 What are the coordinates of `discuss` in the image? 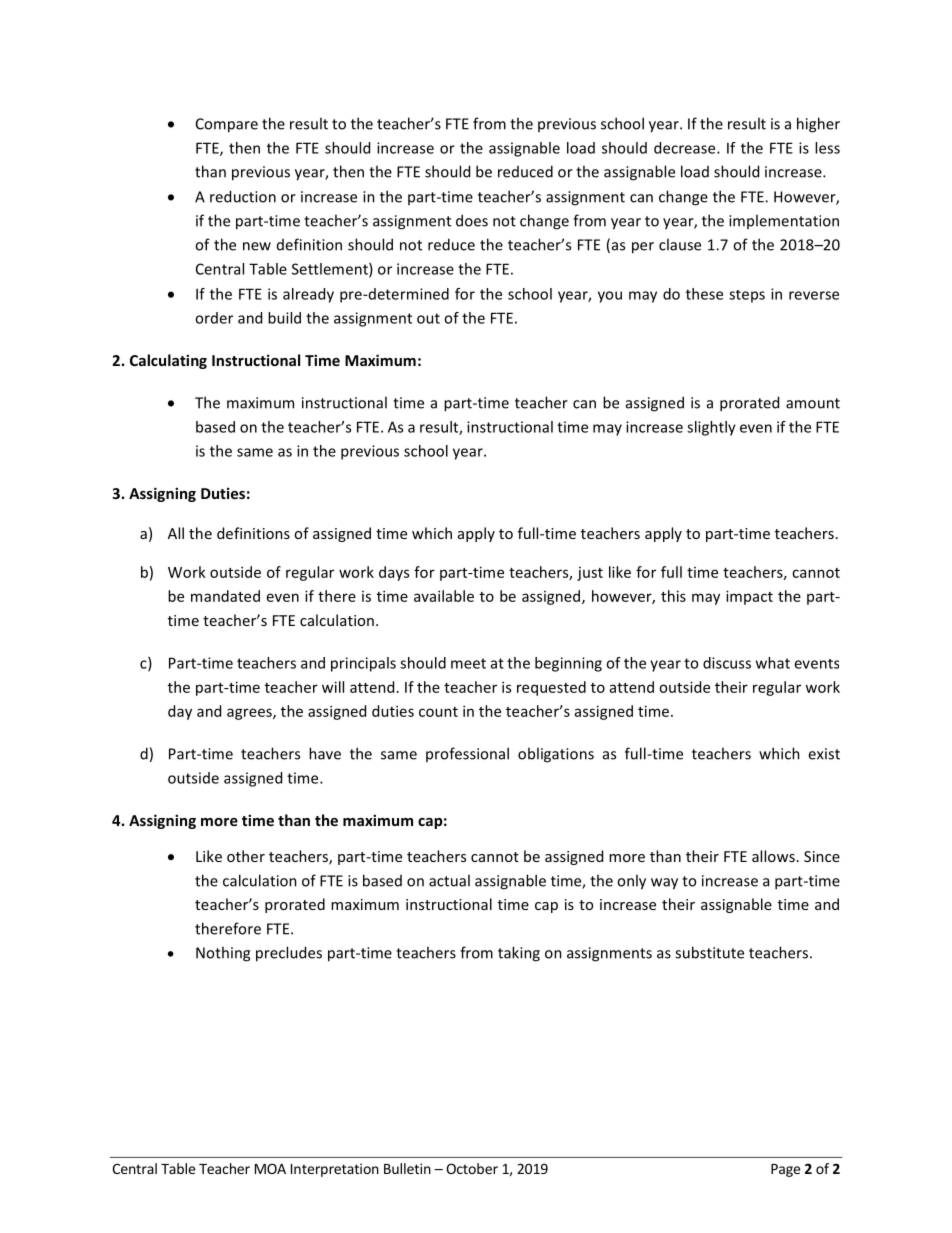 It's located at (727, 663).
